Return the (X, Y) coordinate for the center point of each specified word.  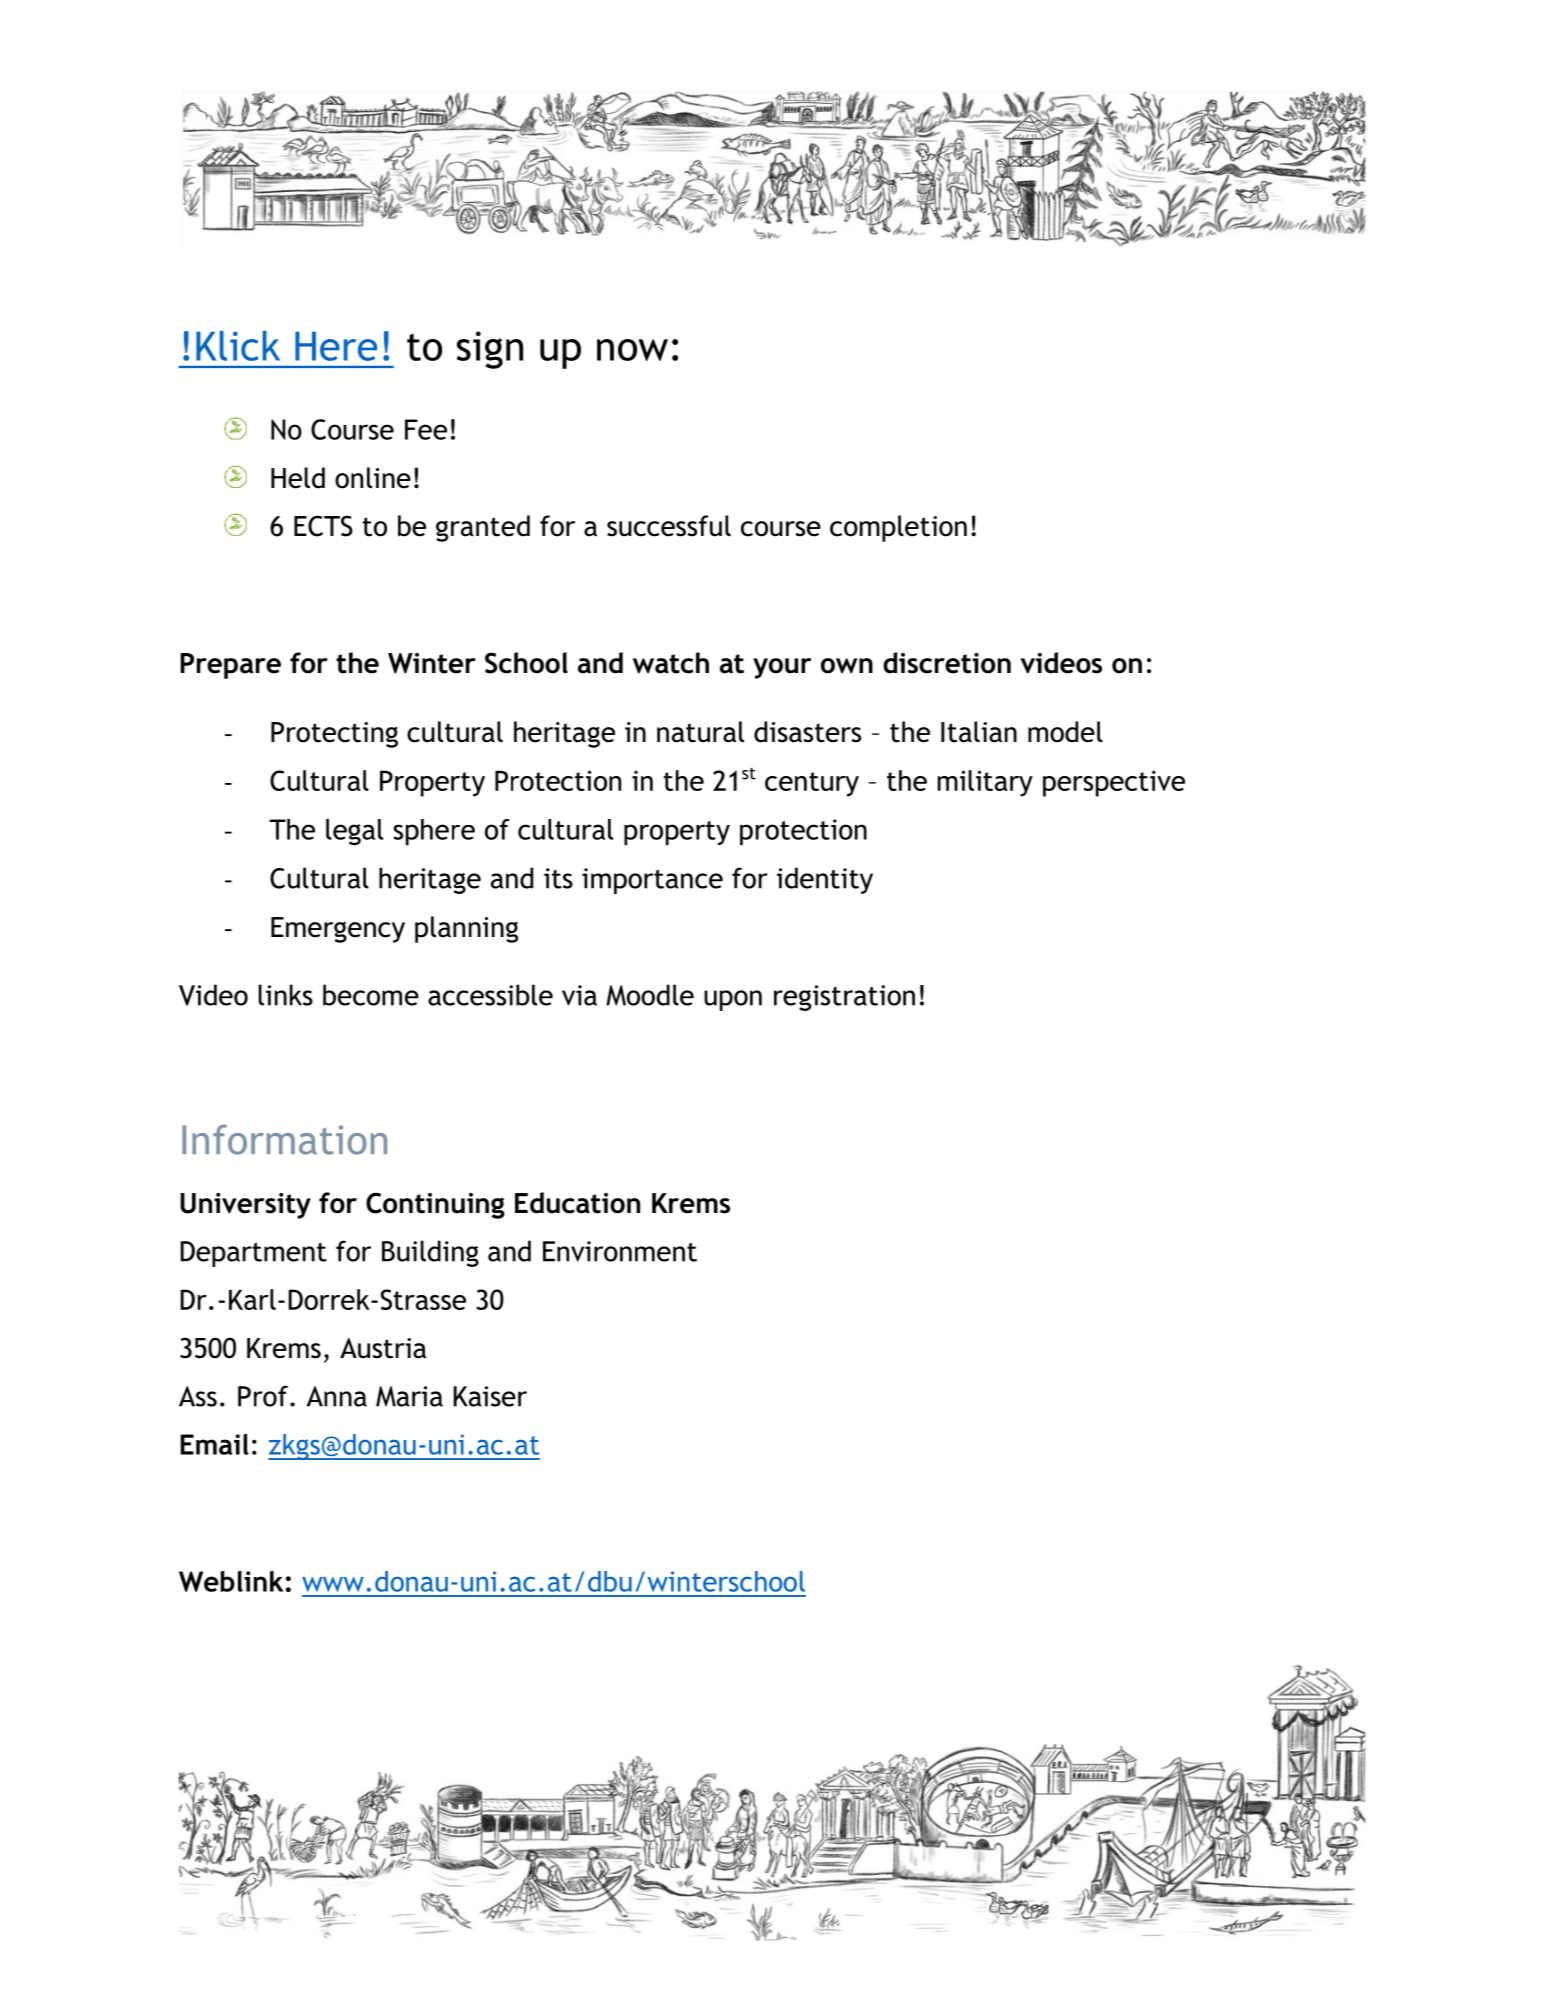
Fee (426, 429)
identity (825, 880)
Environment (620, 1251)
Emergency (338, 930)
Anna (337, 1396)
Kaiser (490, 1396)
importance (652, 881)
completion (898, 528)
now (632, 350)
